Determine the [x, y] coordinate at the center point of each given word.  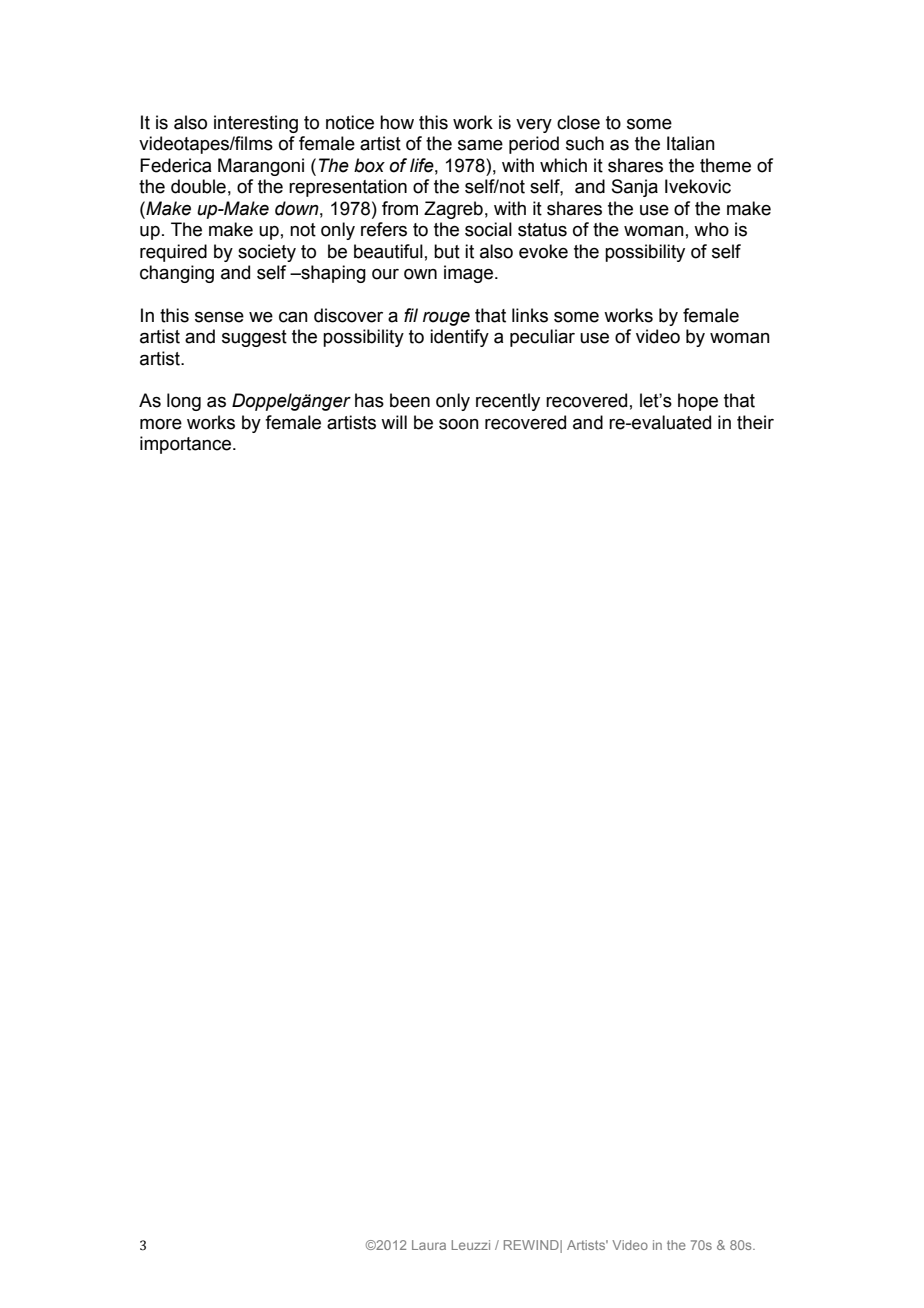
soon [459, 424]
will [394, 422]
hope [698, 402]
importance [187, 445]
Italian [691, 143]
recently [508, 402]
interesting [256, 124]
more [161, 424]
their [755, 422]
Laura [429, 1245]
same [480, 145]
